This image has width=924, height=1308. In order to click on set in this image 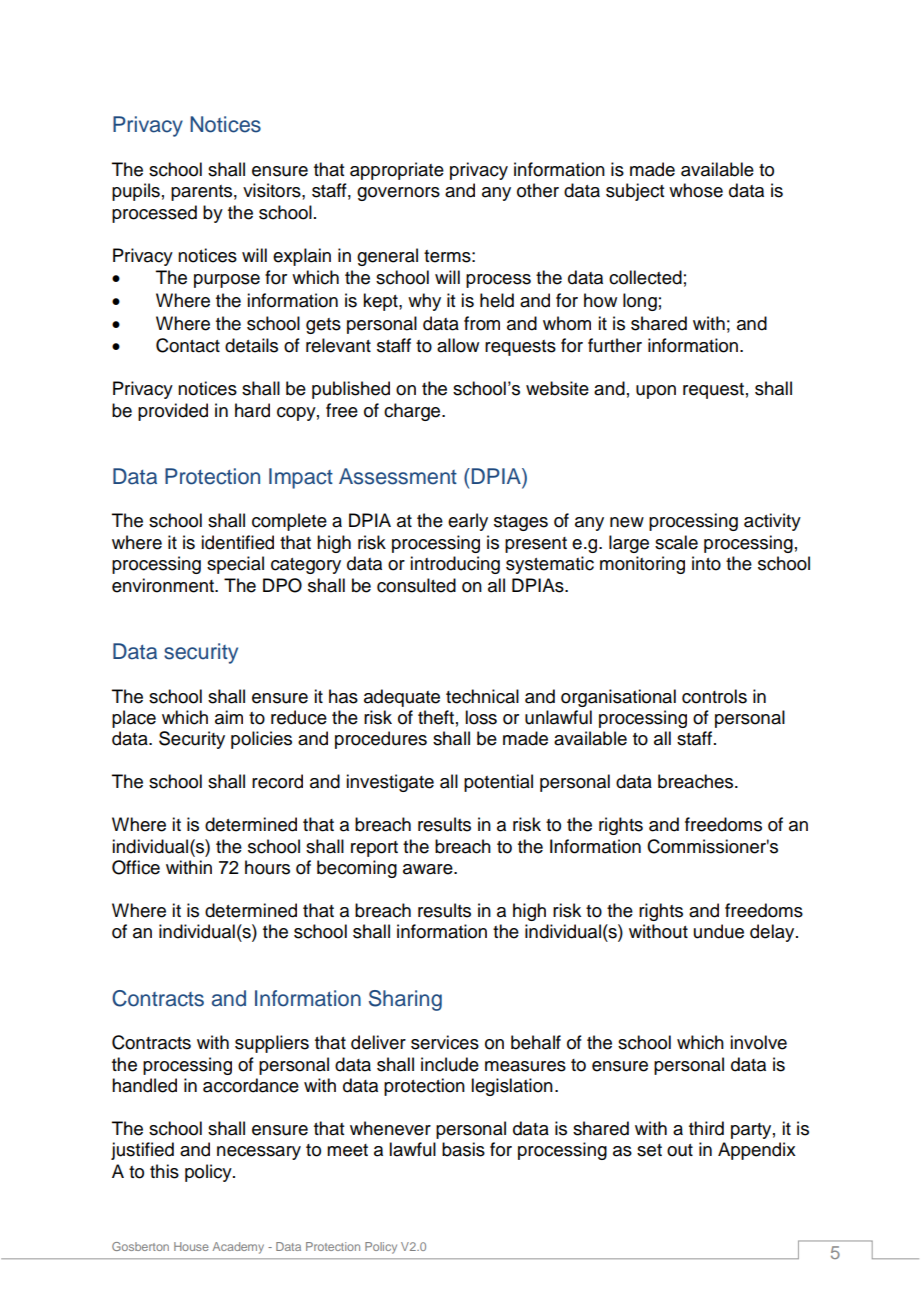, I will do `click(649, 1150)`.
